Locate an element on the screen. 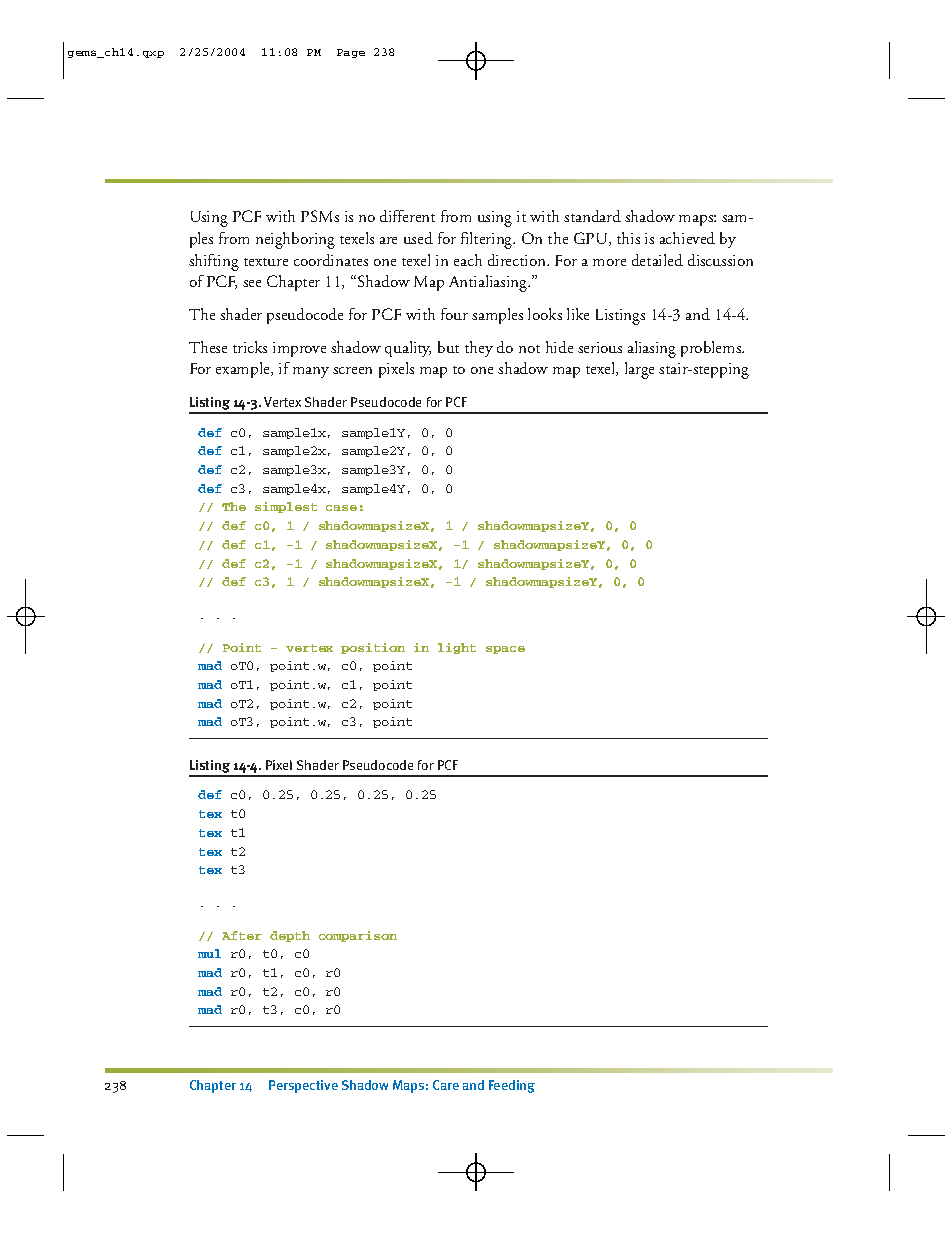  case is located at coordinates (341, 508).
